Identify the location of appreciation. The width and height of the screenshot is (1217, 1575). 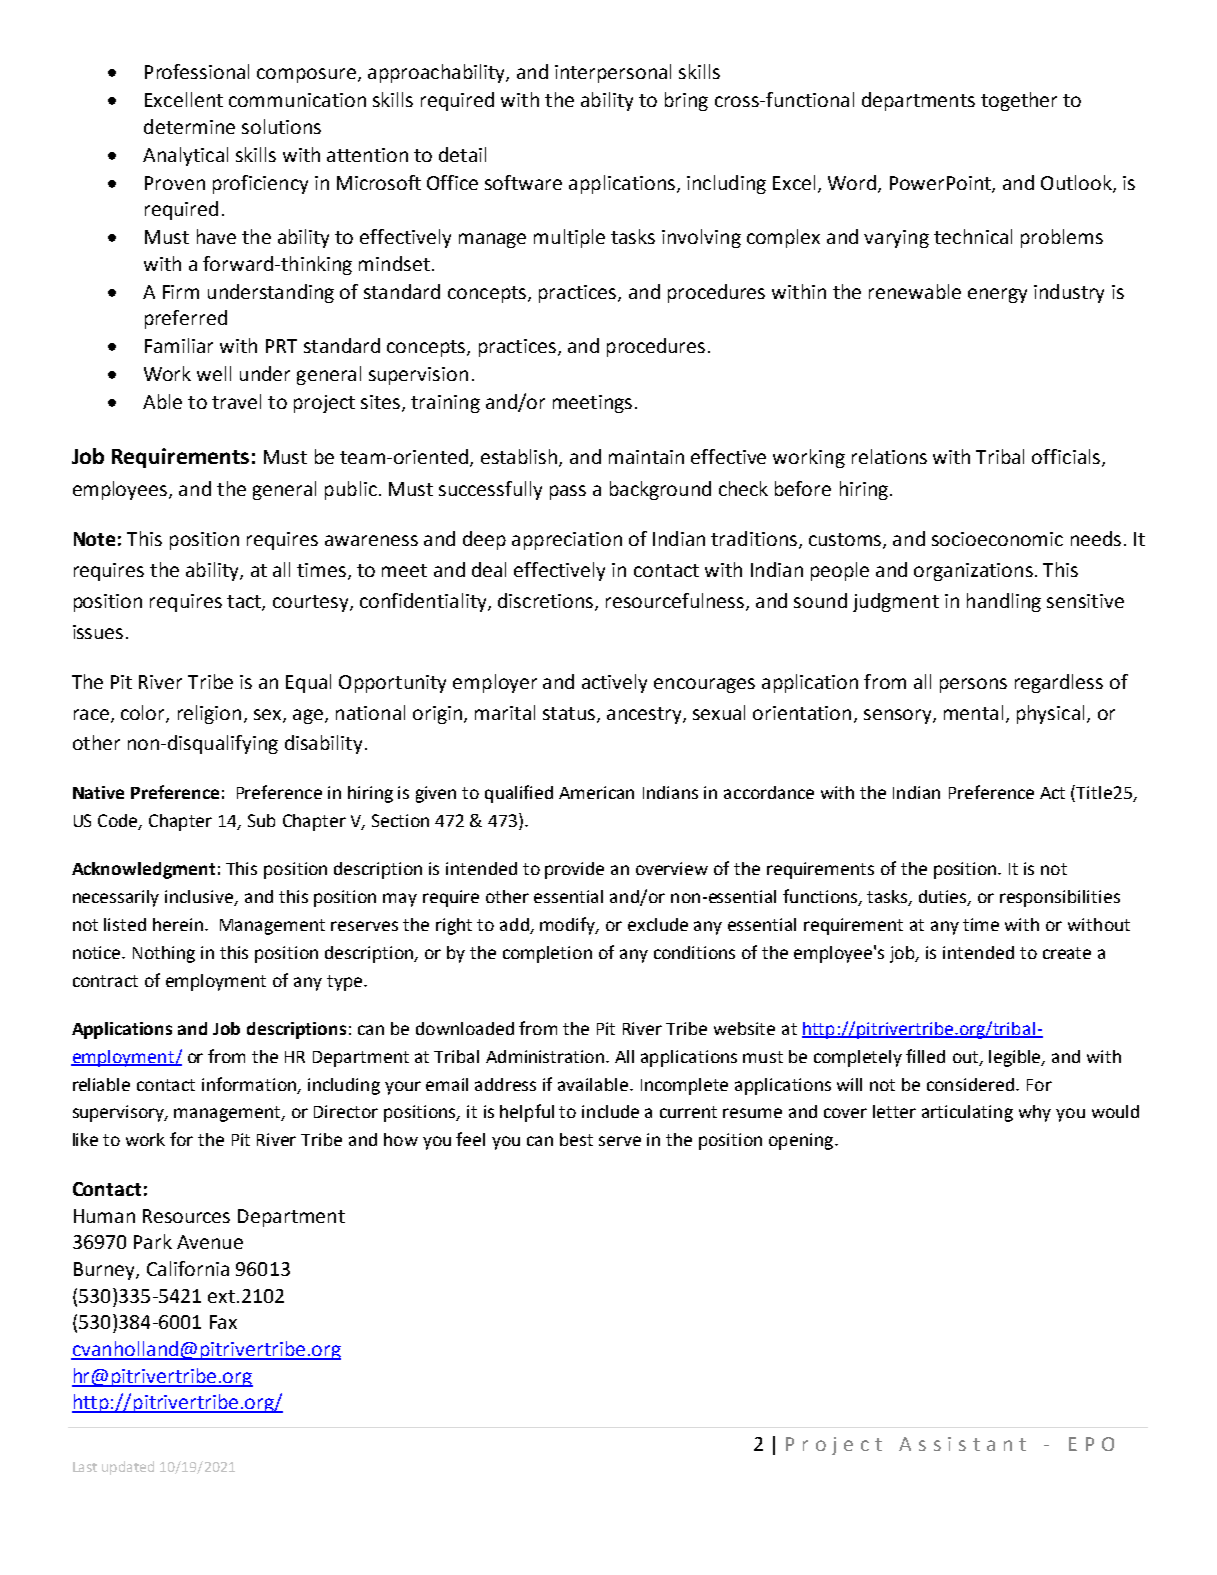
(567, 541).
